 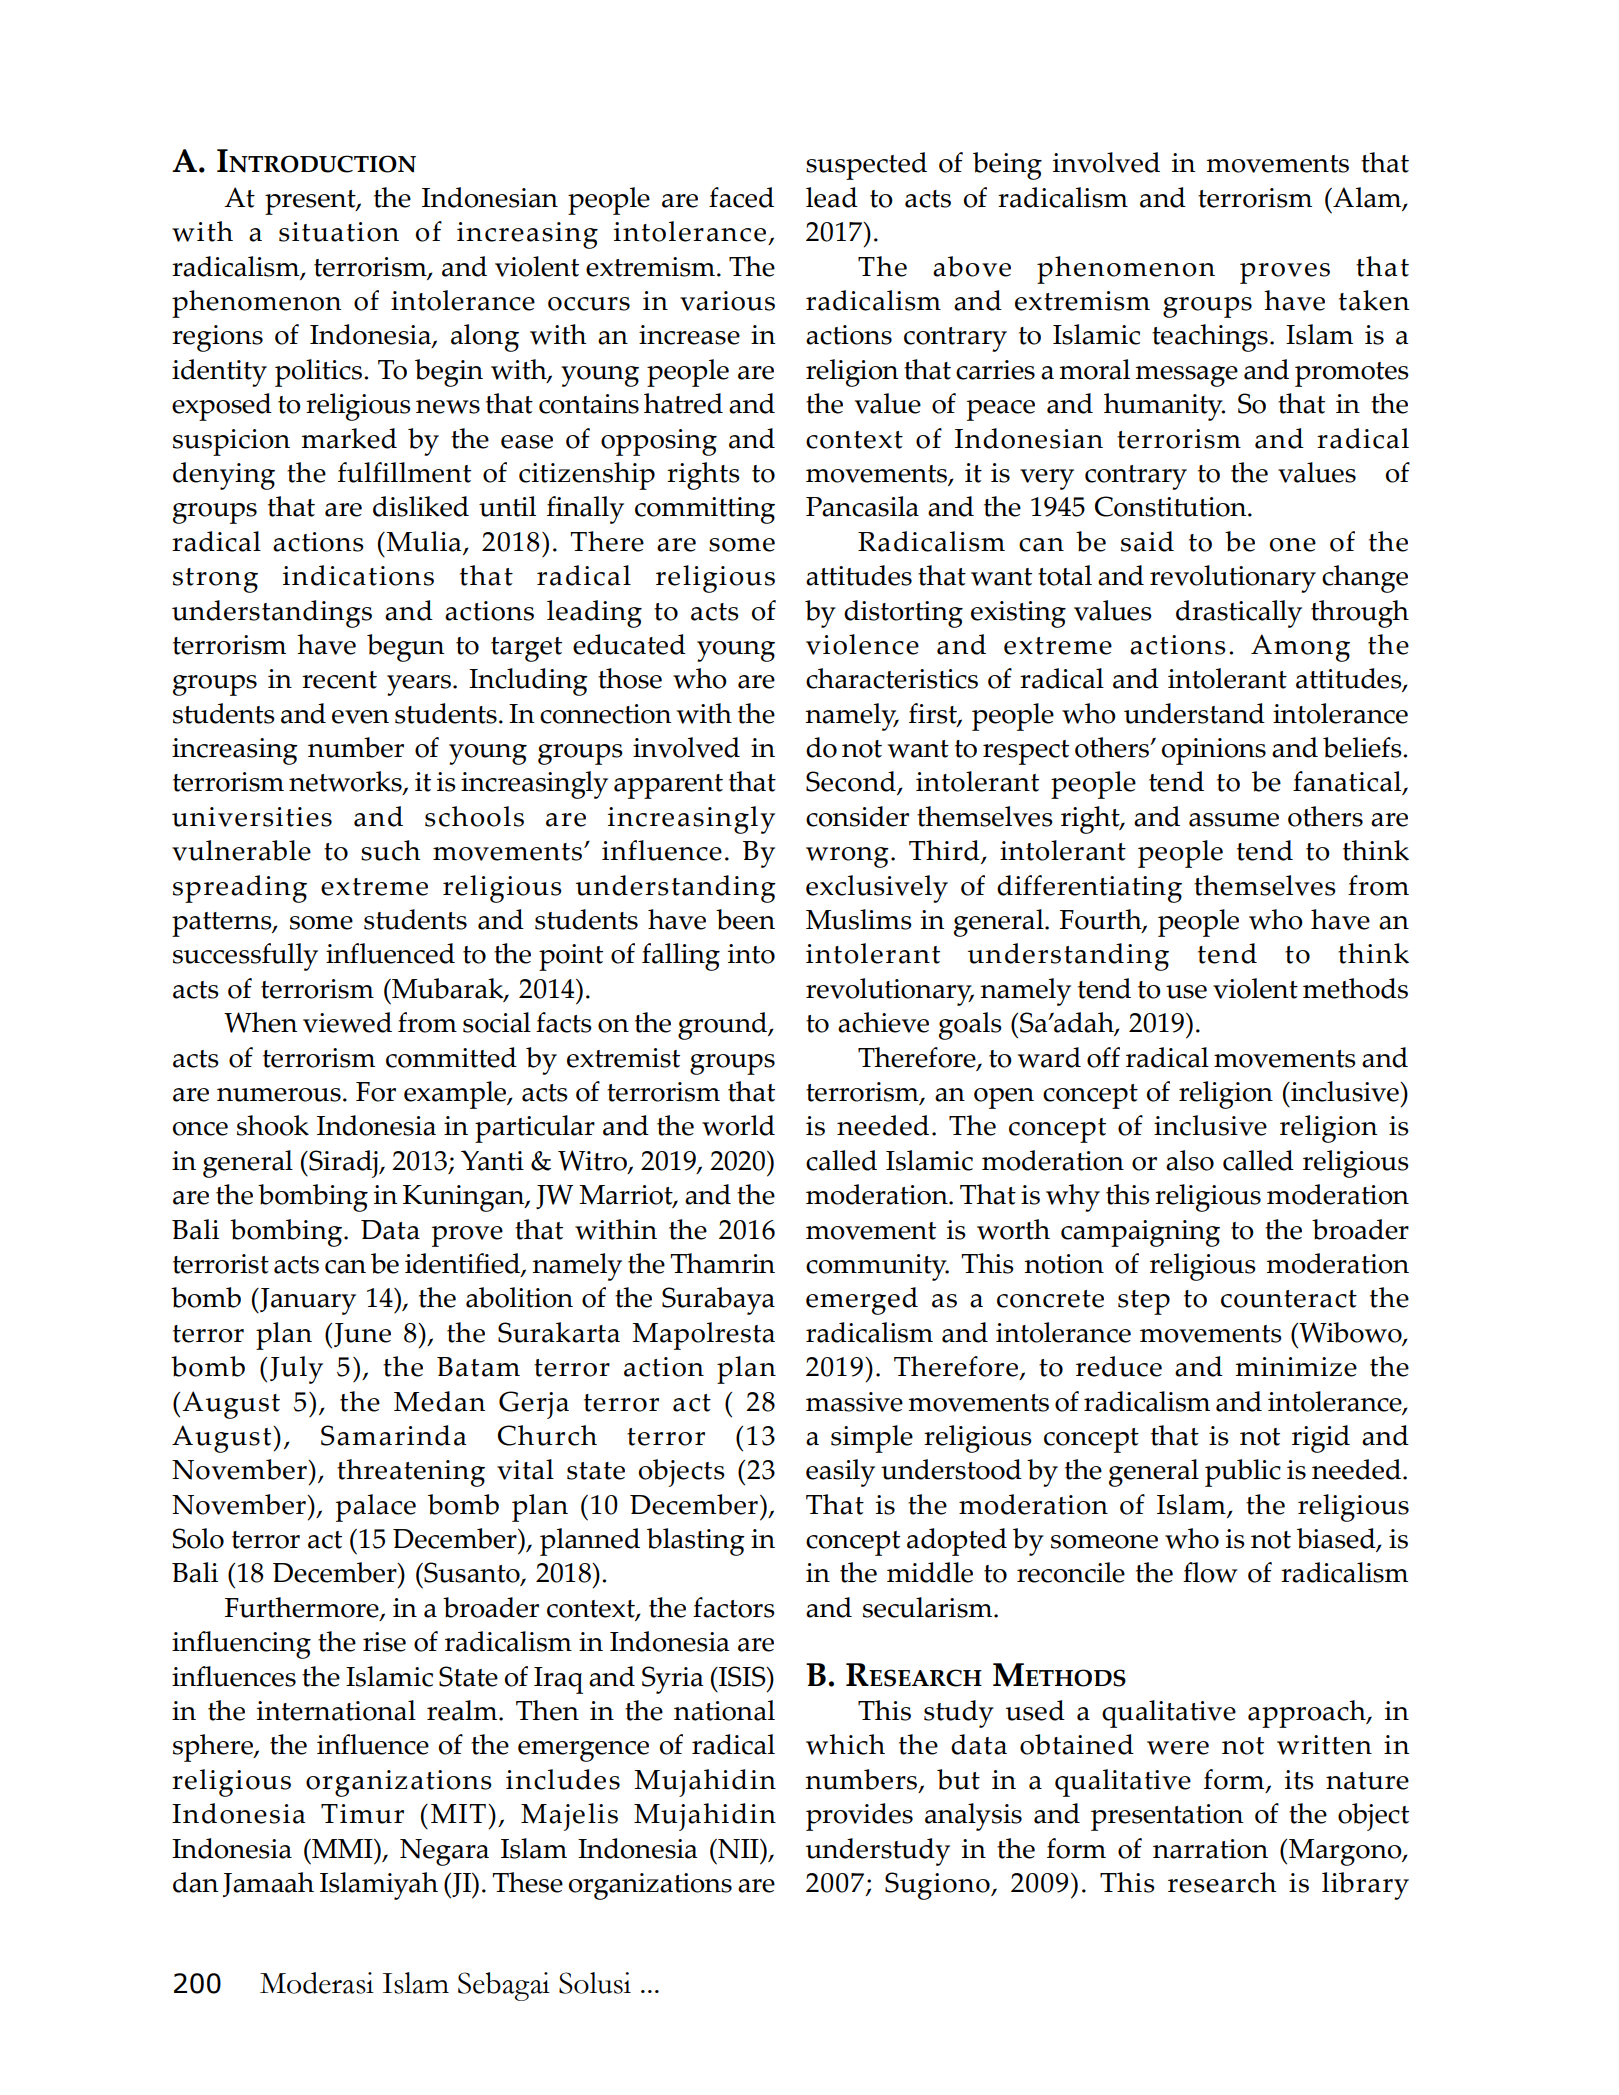 I want to click on Timur, so click(x=362, y=1814).
